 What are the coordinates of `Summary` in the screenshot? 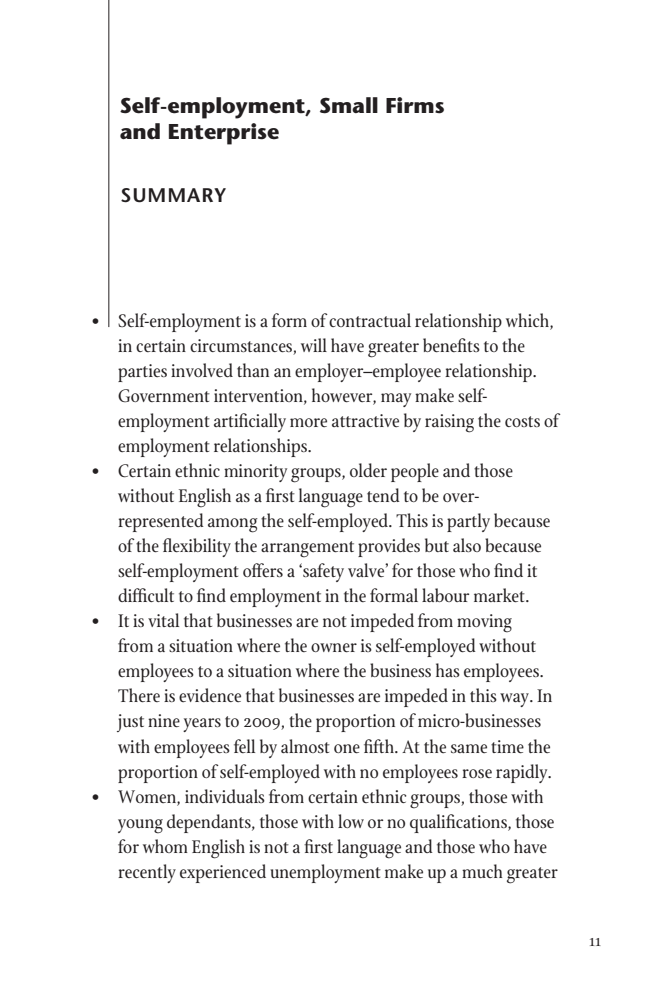 It's located at (173, 195).
